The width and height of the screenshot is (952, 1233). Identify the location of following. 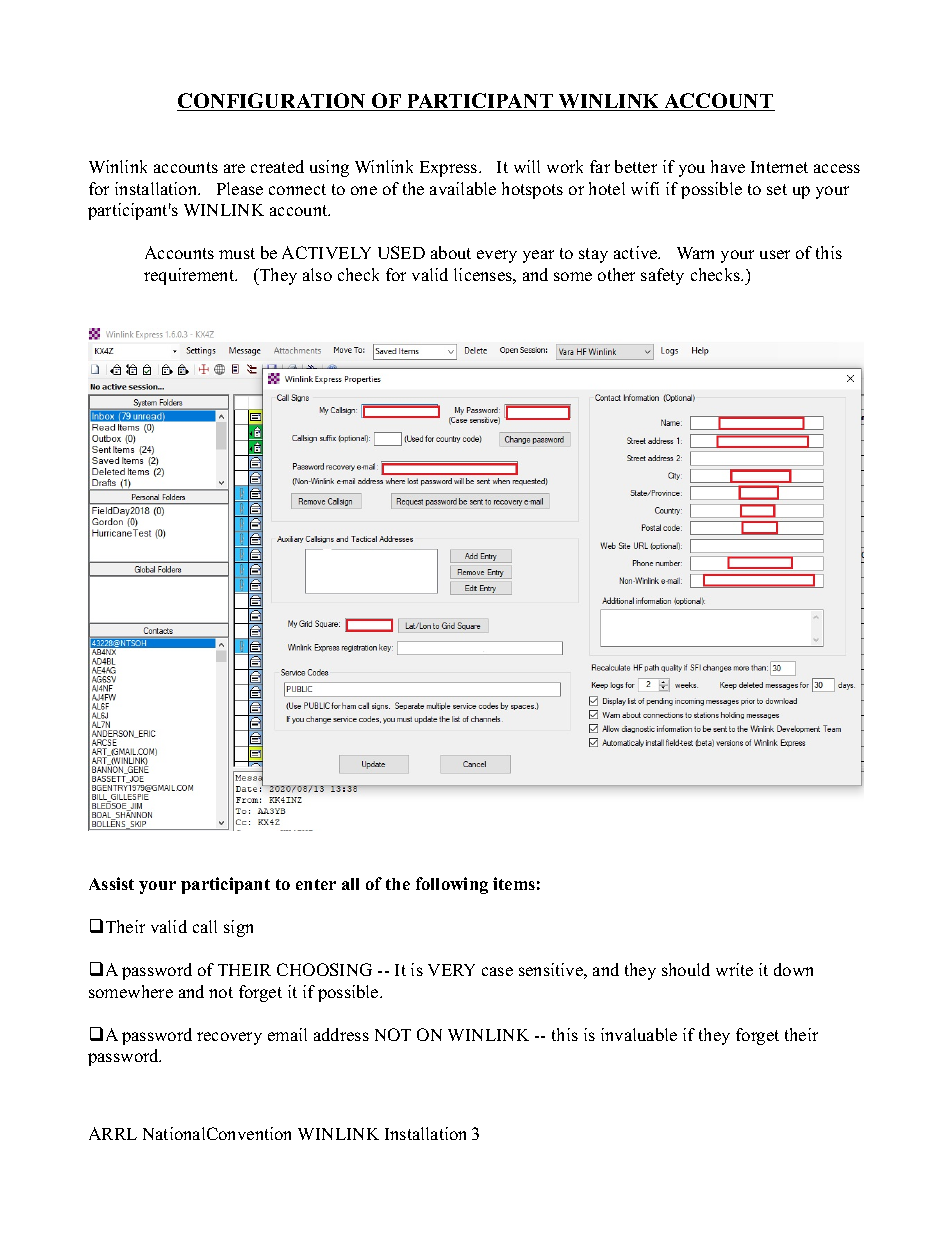
(452, 885).
